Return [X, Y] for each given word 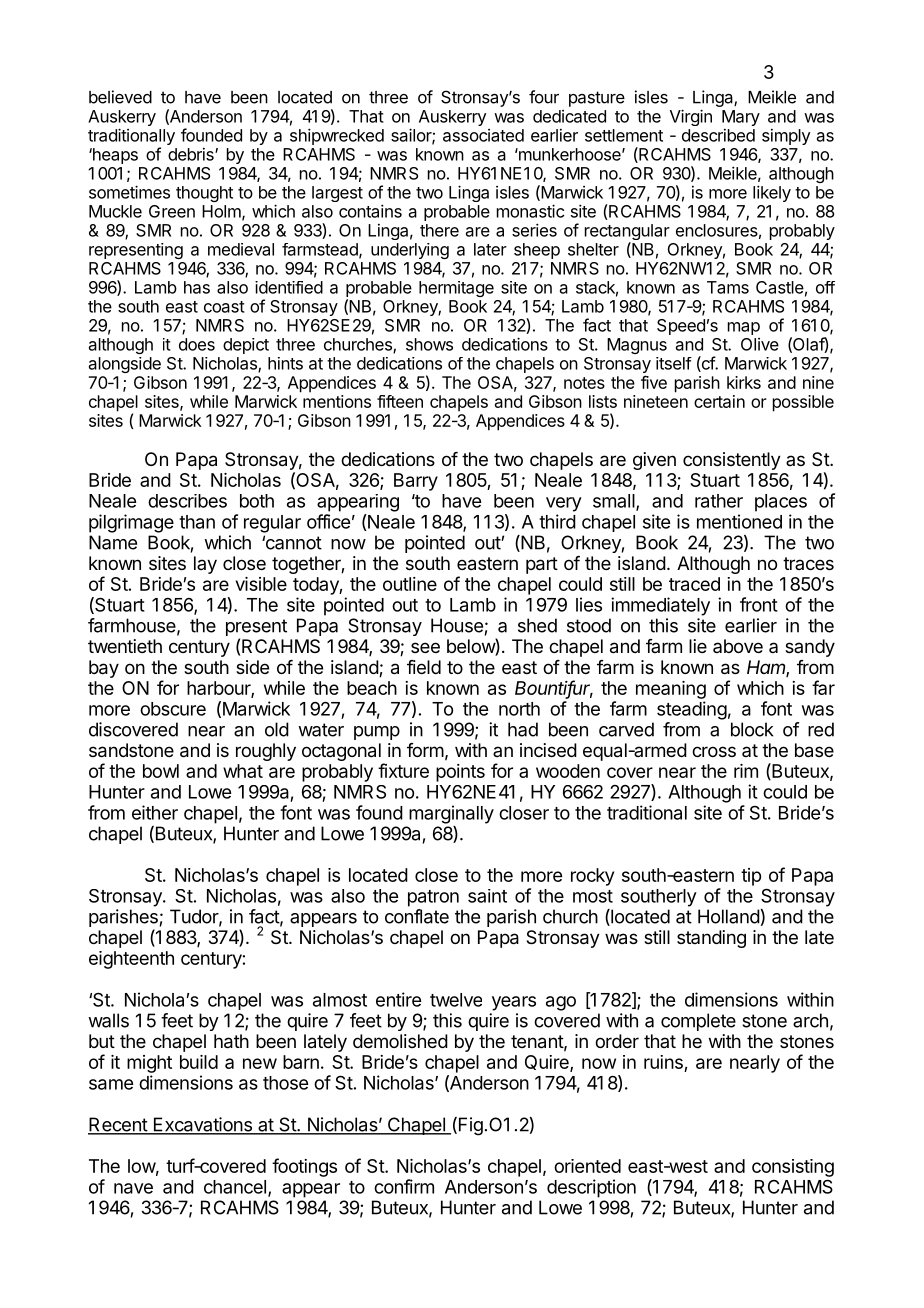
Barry [416, 482]
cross [714, 751]
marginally [451, 814]
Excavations [202, 1125]
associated [483, 135]
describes [187, 501]
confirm [404, 1186]
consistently [732, 461]
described [718, 135]
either [155, 812]
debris [192, 154]
